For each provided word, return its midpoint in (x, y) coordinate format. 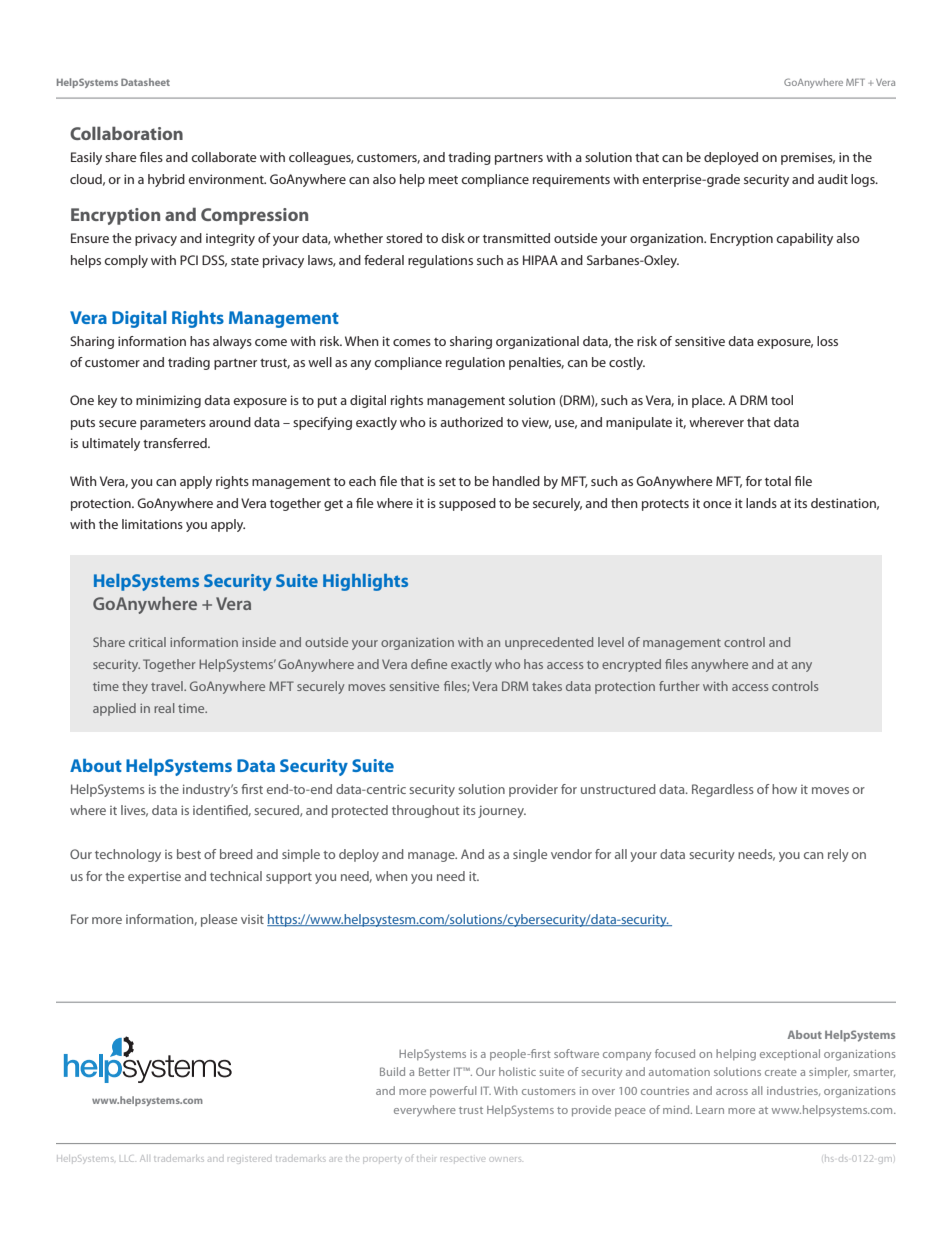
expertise (154, 877)
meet (443, 180)
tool (782, 400)
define (429, 664)
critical (147, 642)
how (784, 789)
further (679, 686)
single (530, 855)
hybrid (166, 180)
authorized (471, 422)
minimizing (168, 401)
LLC (127, 1158)
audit (833, 179)
